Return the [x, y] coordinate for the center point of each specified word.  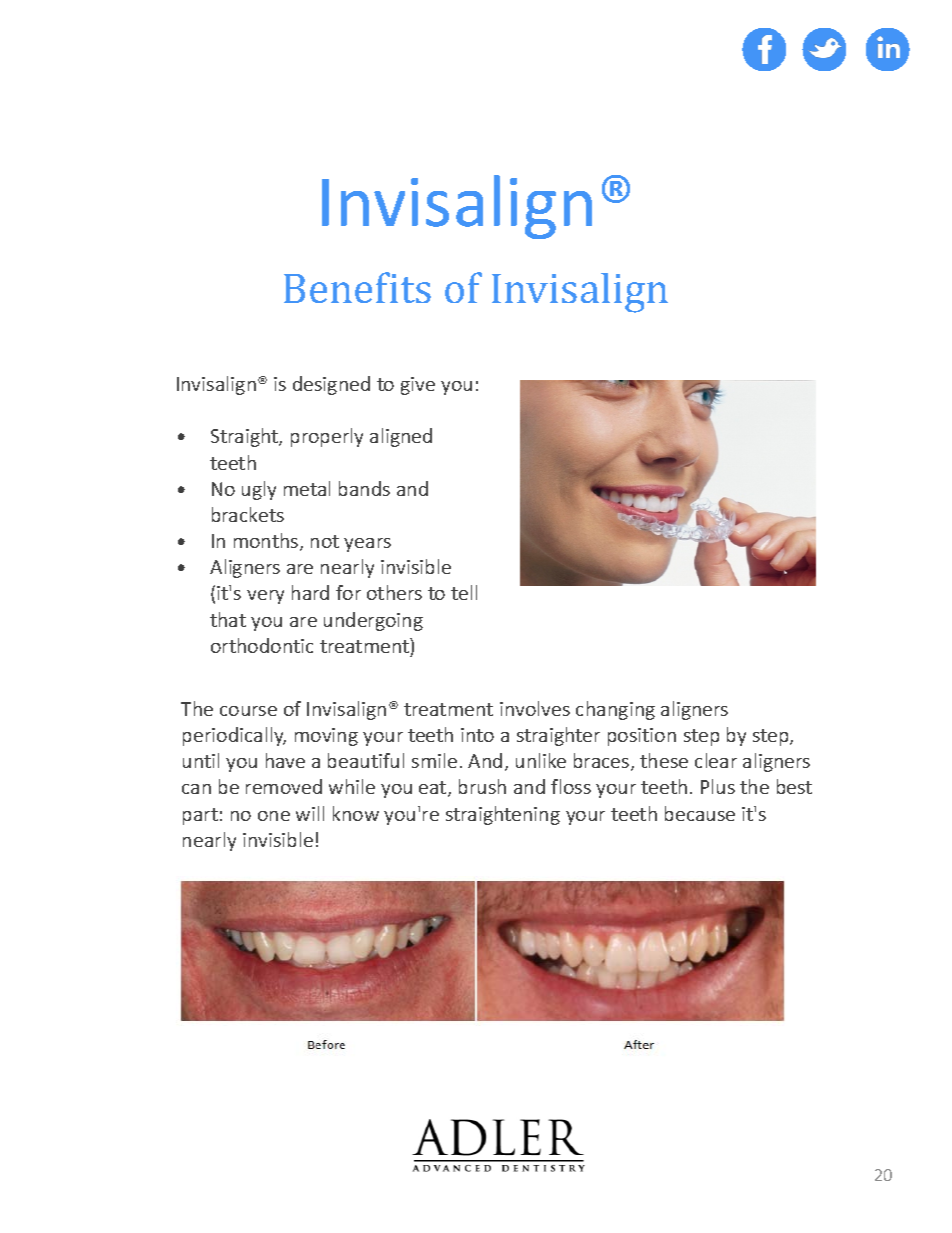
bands [364, 488]
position [642, 737]
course [248, 711]
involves [535, 708]
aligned [401, 437]
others [394, 592]
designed [331, 385]
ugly [259, 490]
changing [615, 710]
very [265, 597]
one [274, 816]
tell [464, 592]
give [418, 386]
